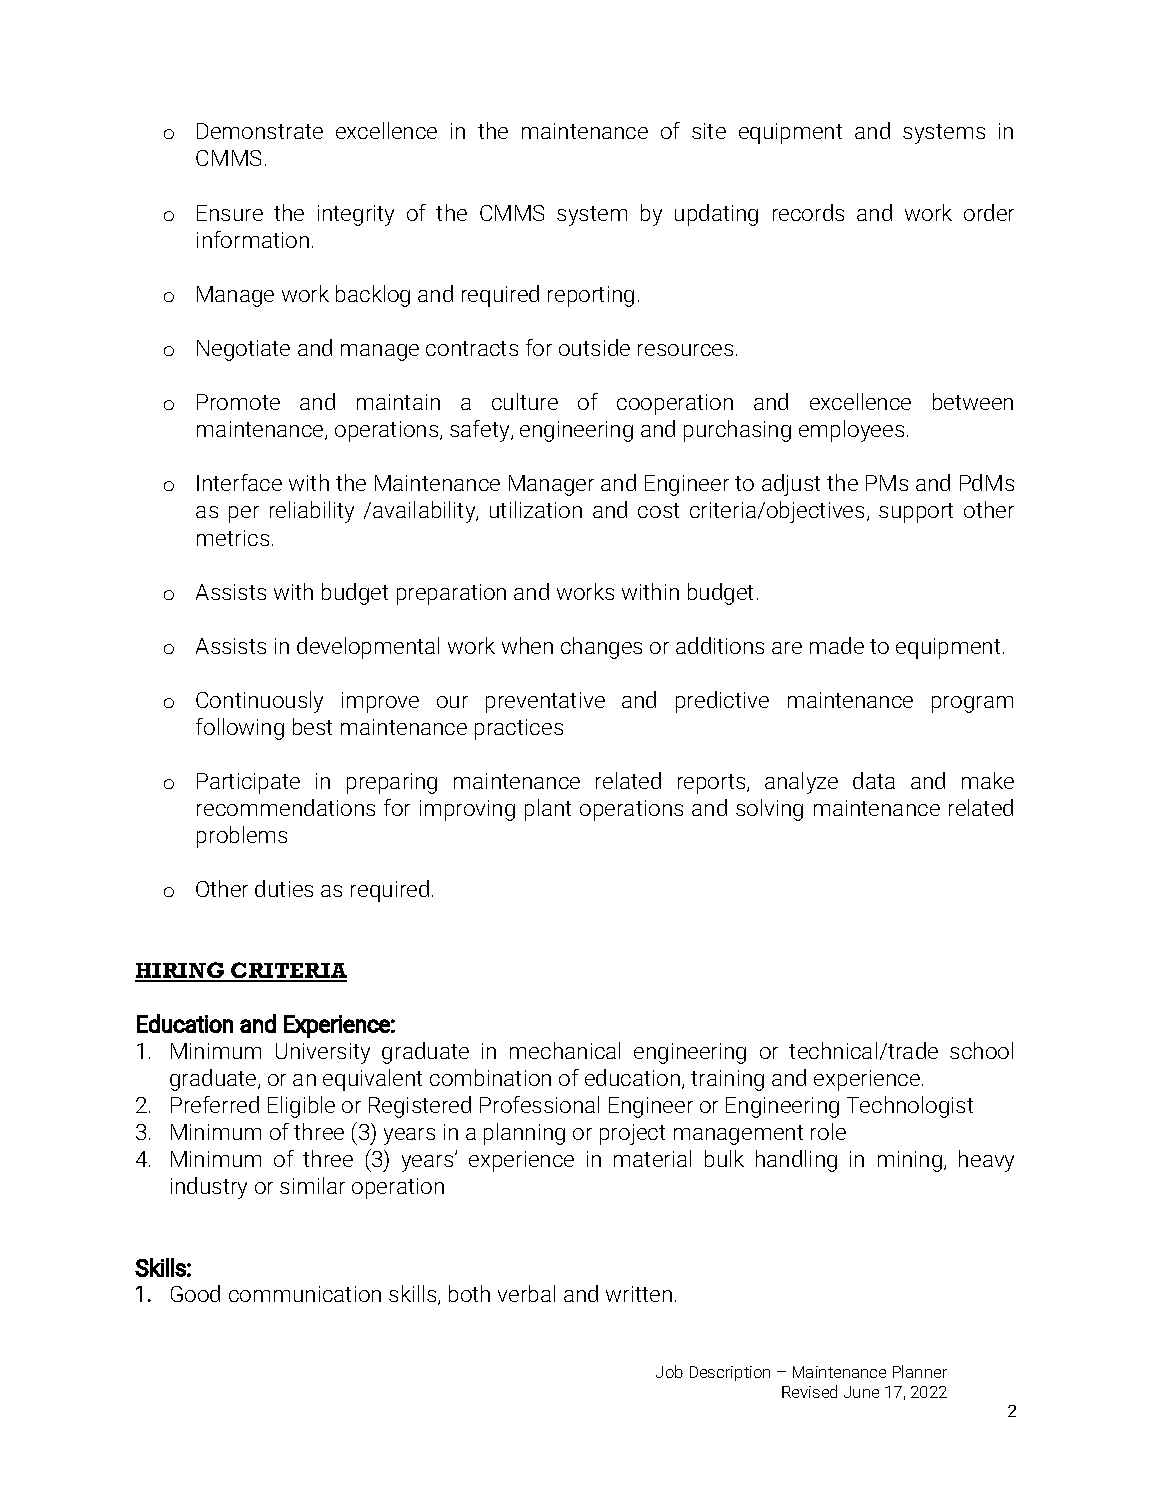  Describe the element at coordinates (851, 431) in the page. I see `employees` at that location.
